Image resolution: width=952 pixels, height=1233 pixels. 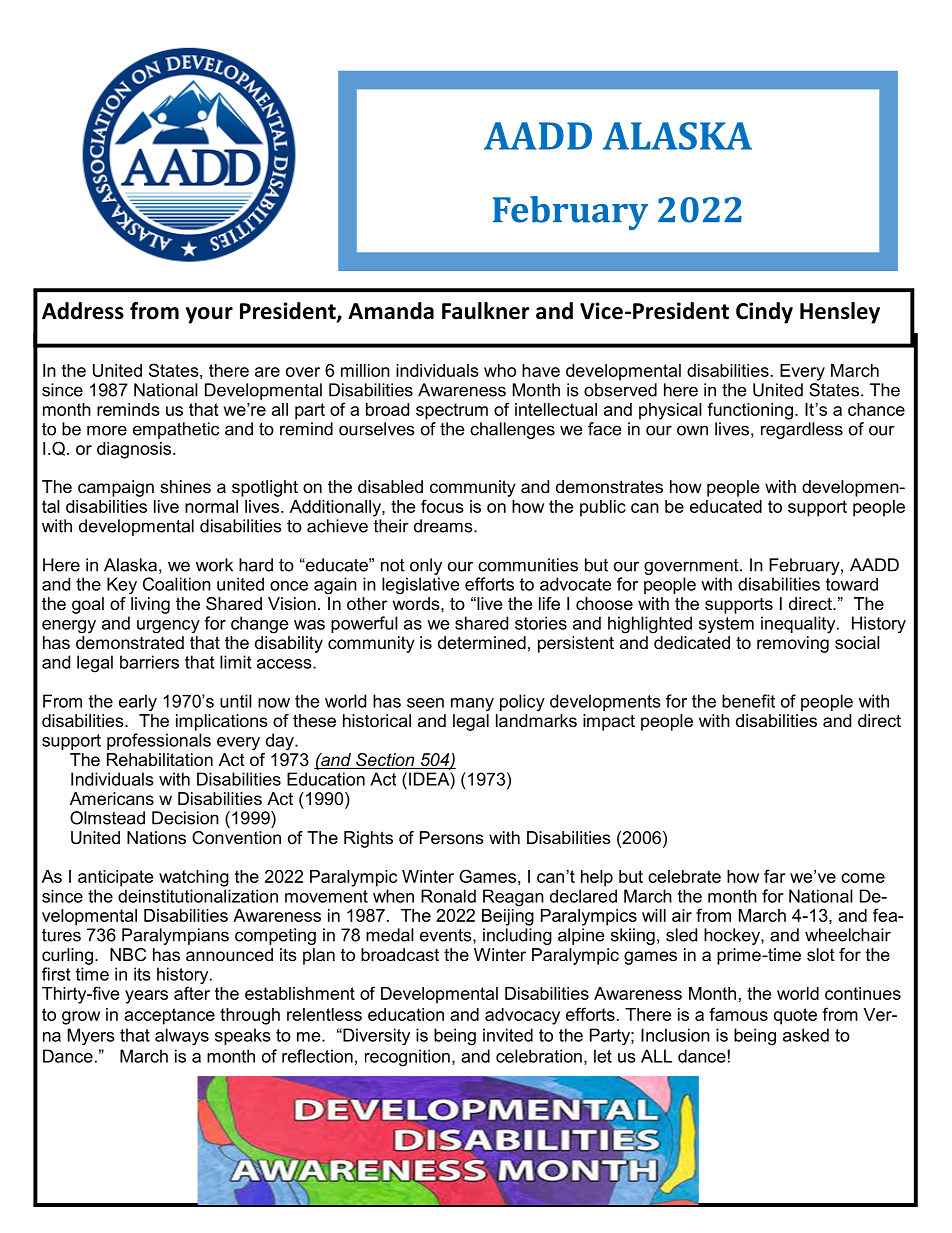 I want to click on Faulkner, so click(x=486, y=311).
